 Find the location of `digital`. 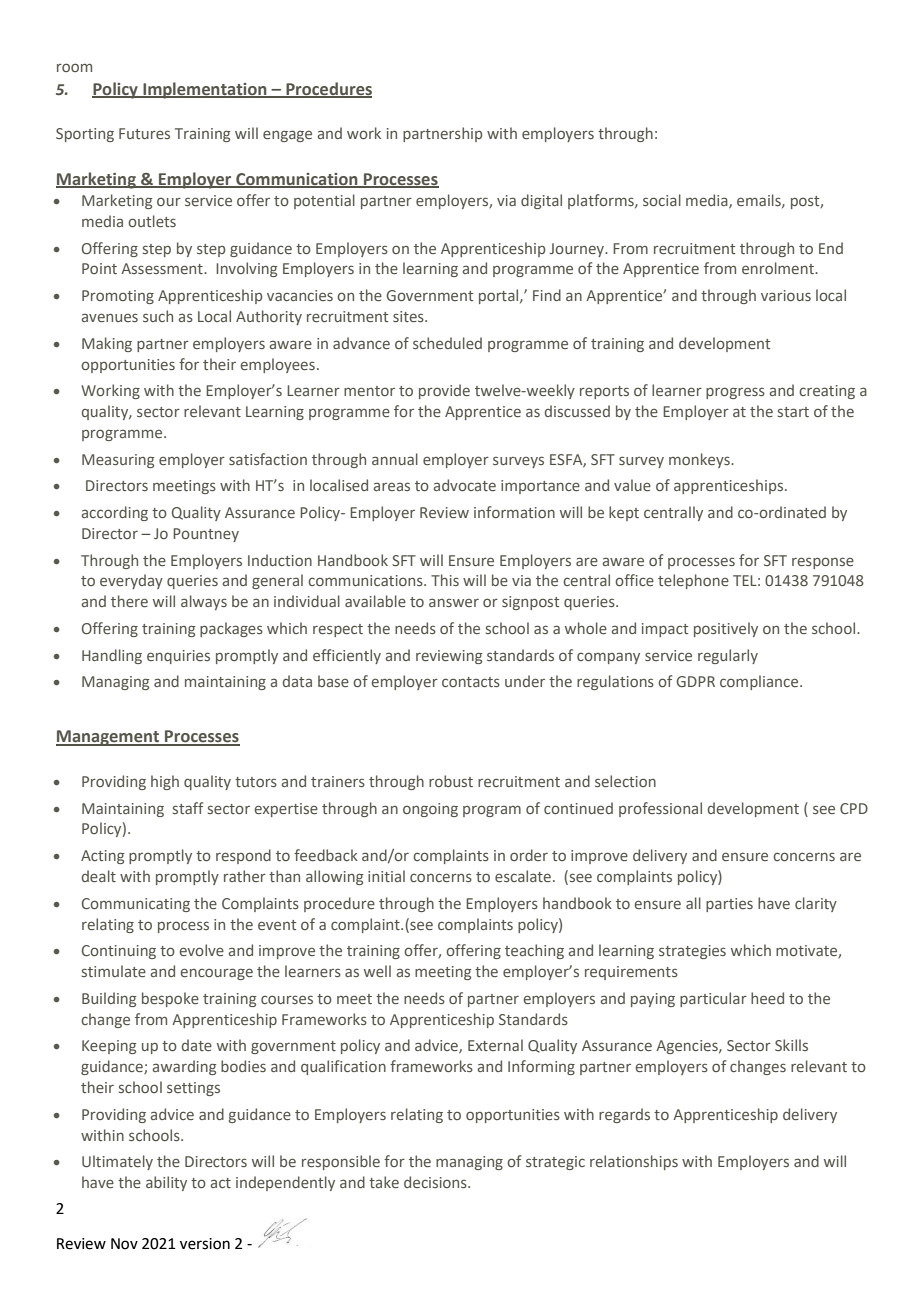

digital is located at coordinates (541, 201).
